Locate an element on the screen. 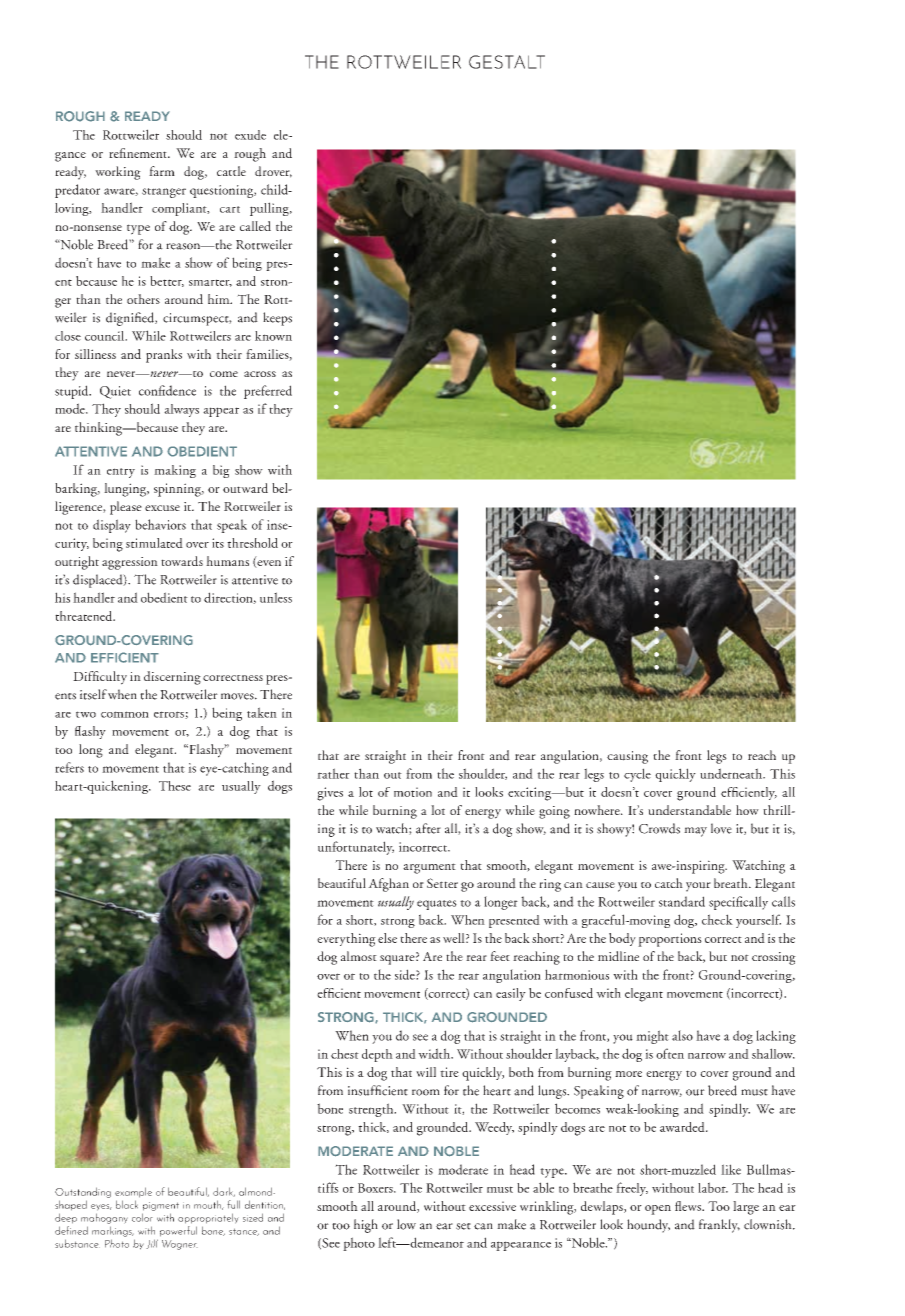  exude is located at coordinates (250, 135).
